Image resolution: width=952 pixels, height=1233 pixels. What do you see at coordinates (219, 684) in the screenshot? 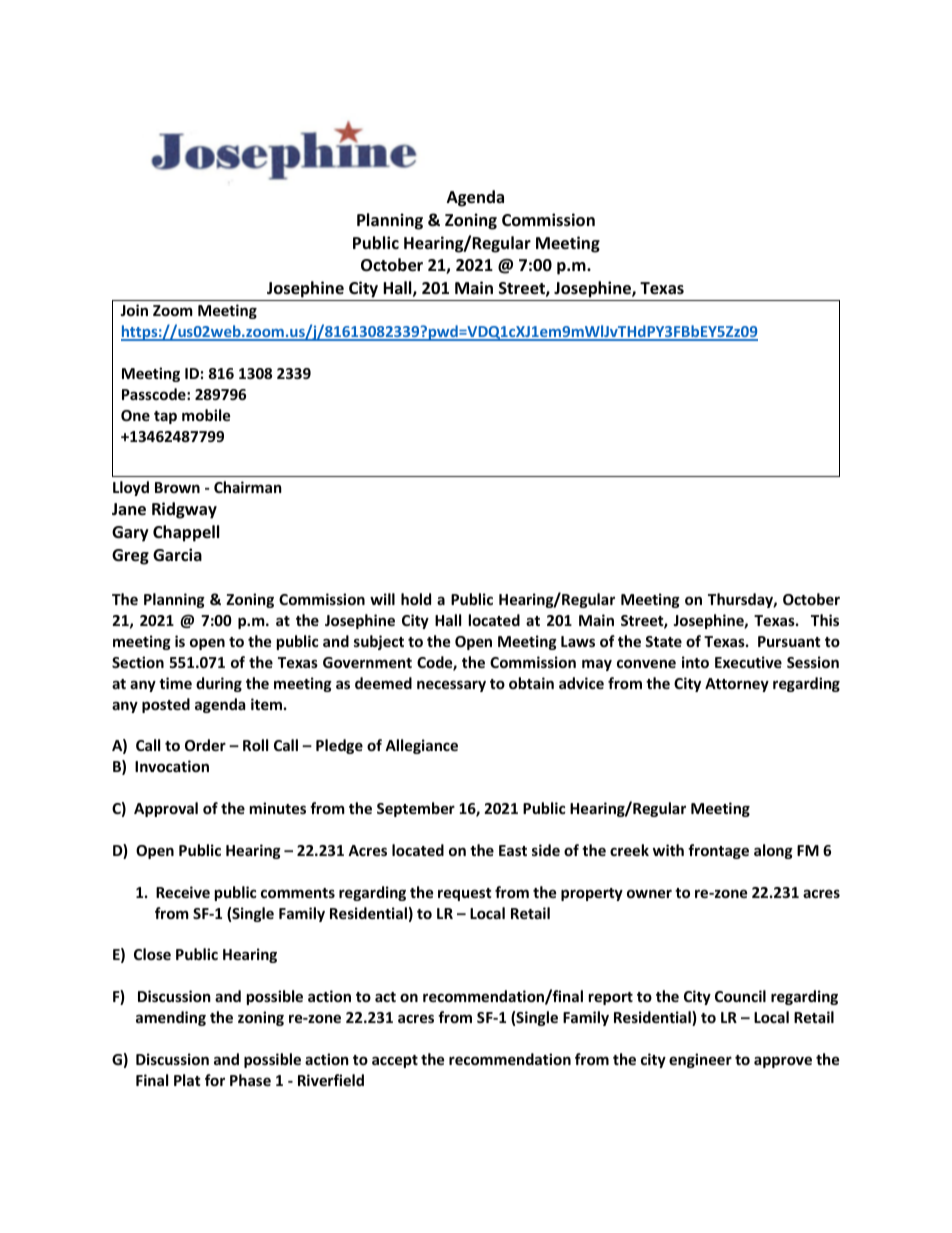
I see `during` at bounding box center [219, 684].
